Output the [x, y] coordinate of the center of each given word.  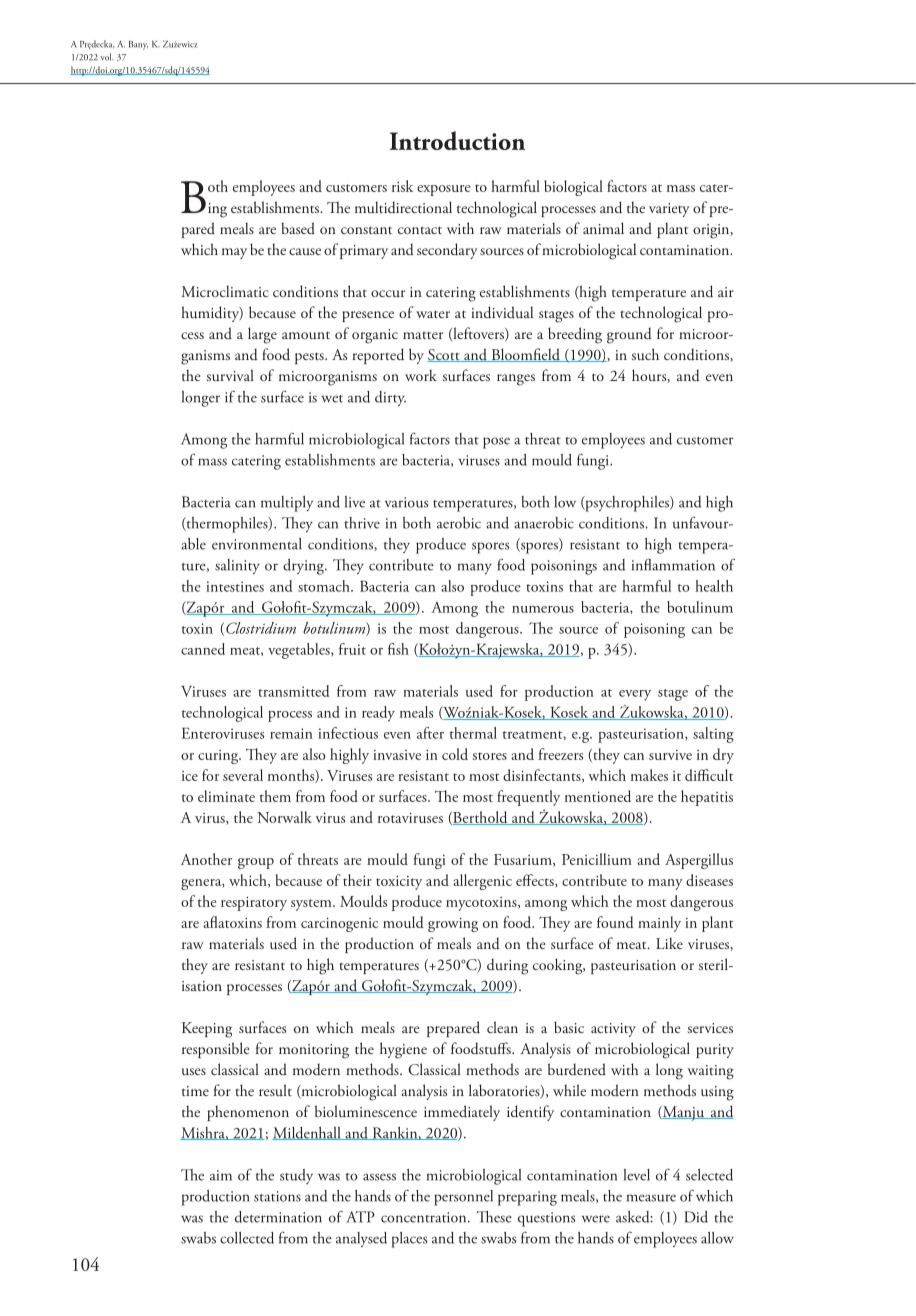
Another [206, 859]
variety [669, 210]
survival [230, 375]
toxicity [399, 882]
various [406, 502]
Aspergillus [699, 861]
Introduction [457, 140]
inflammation [673, 564]
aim [221, 1175]
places [409, 1240]
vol [107, 57]
